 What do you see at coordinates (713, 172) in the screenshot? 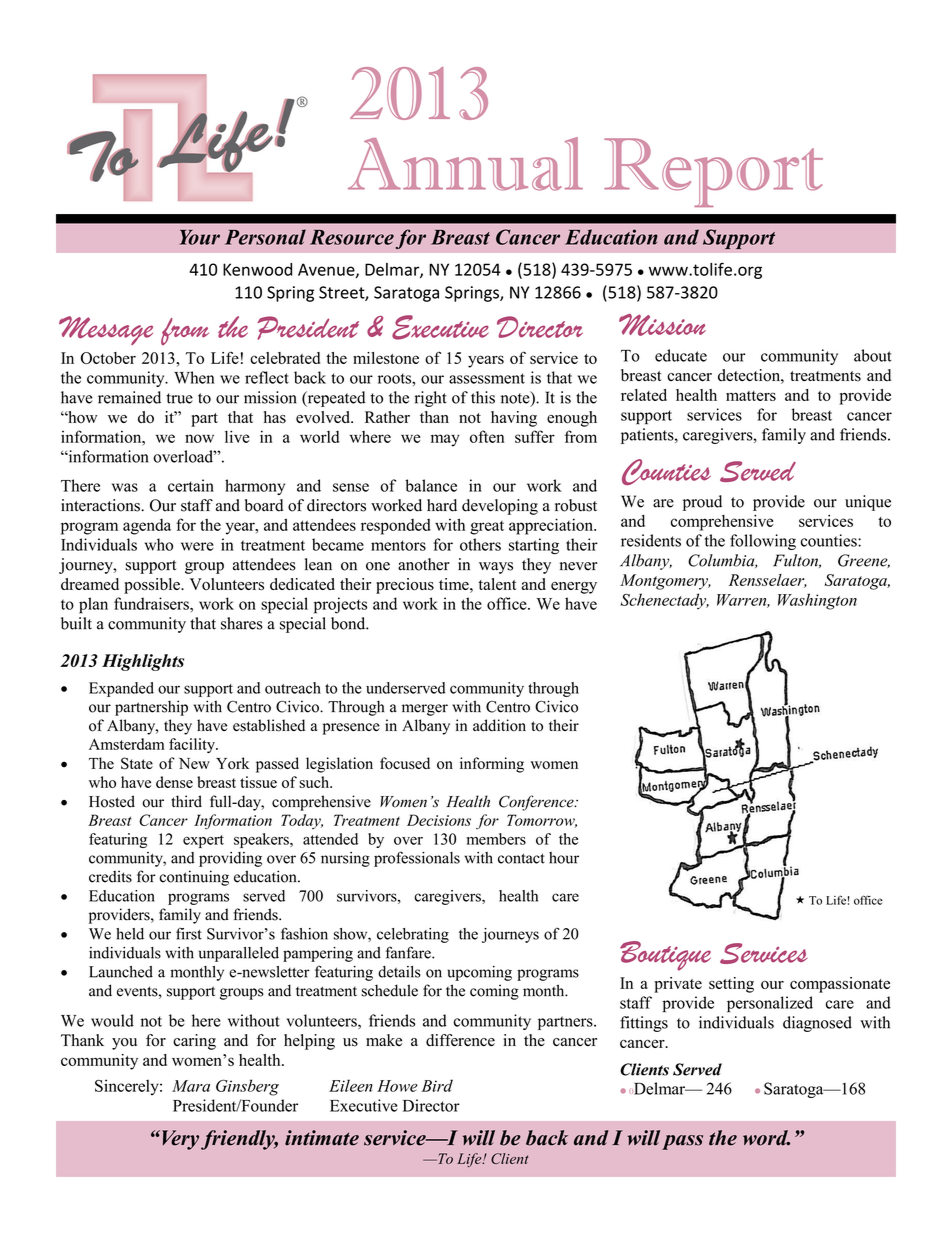
I see `Report` at bounding box center [713, 172].
